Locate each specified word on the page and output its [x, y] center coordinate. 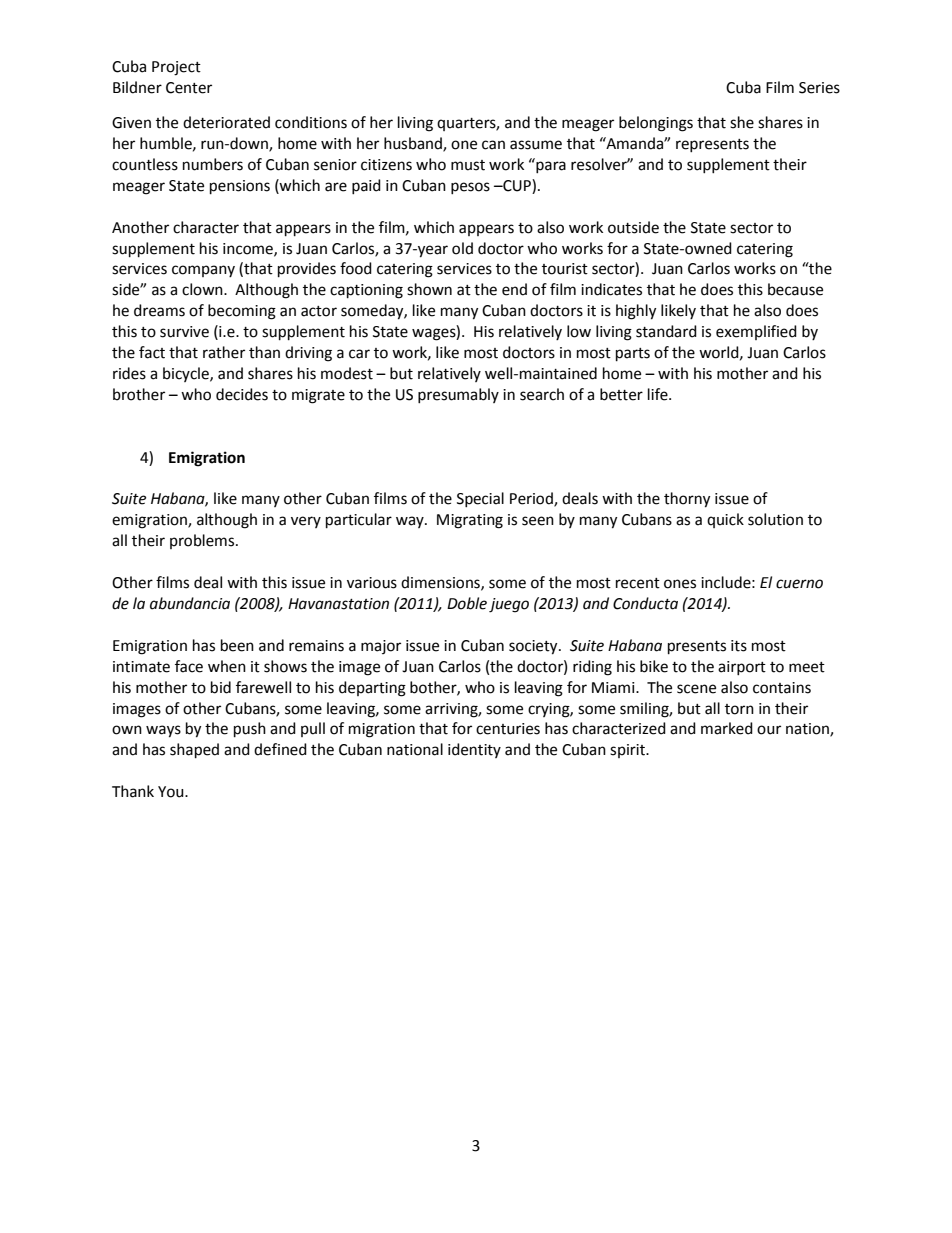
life [659, 394]
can [493, 145]
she [742, 122]
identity [474, 750]
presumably [458, 395]
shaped [194, 751]
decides [242, 394]
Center [189, 88]
